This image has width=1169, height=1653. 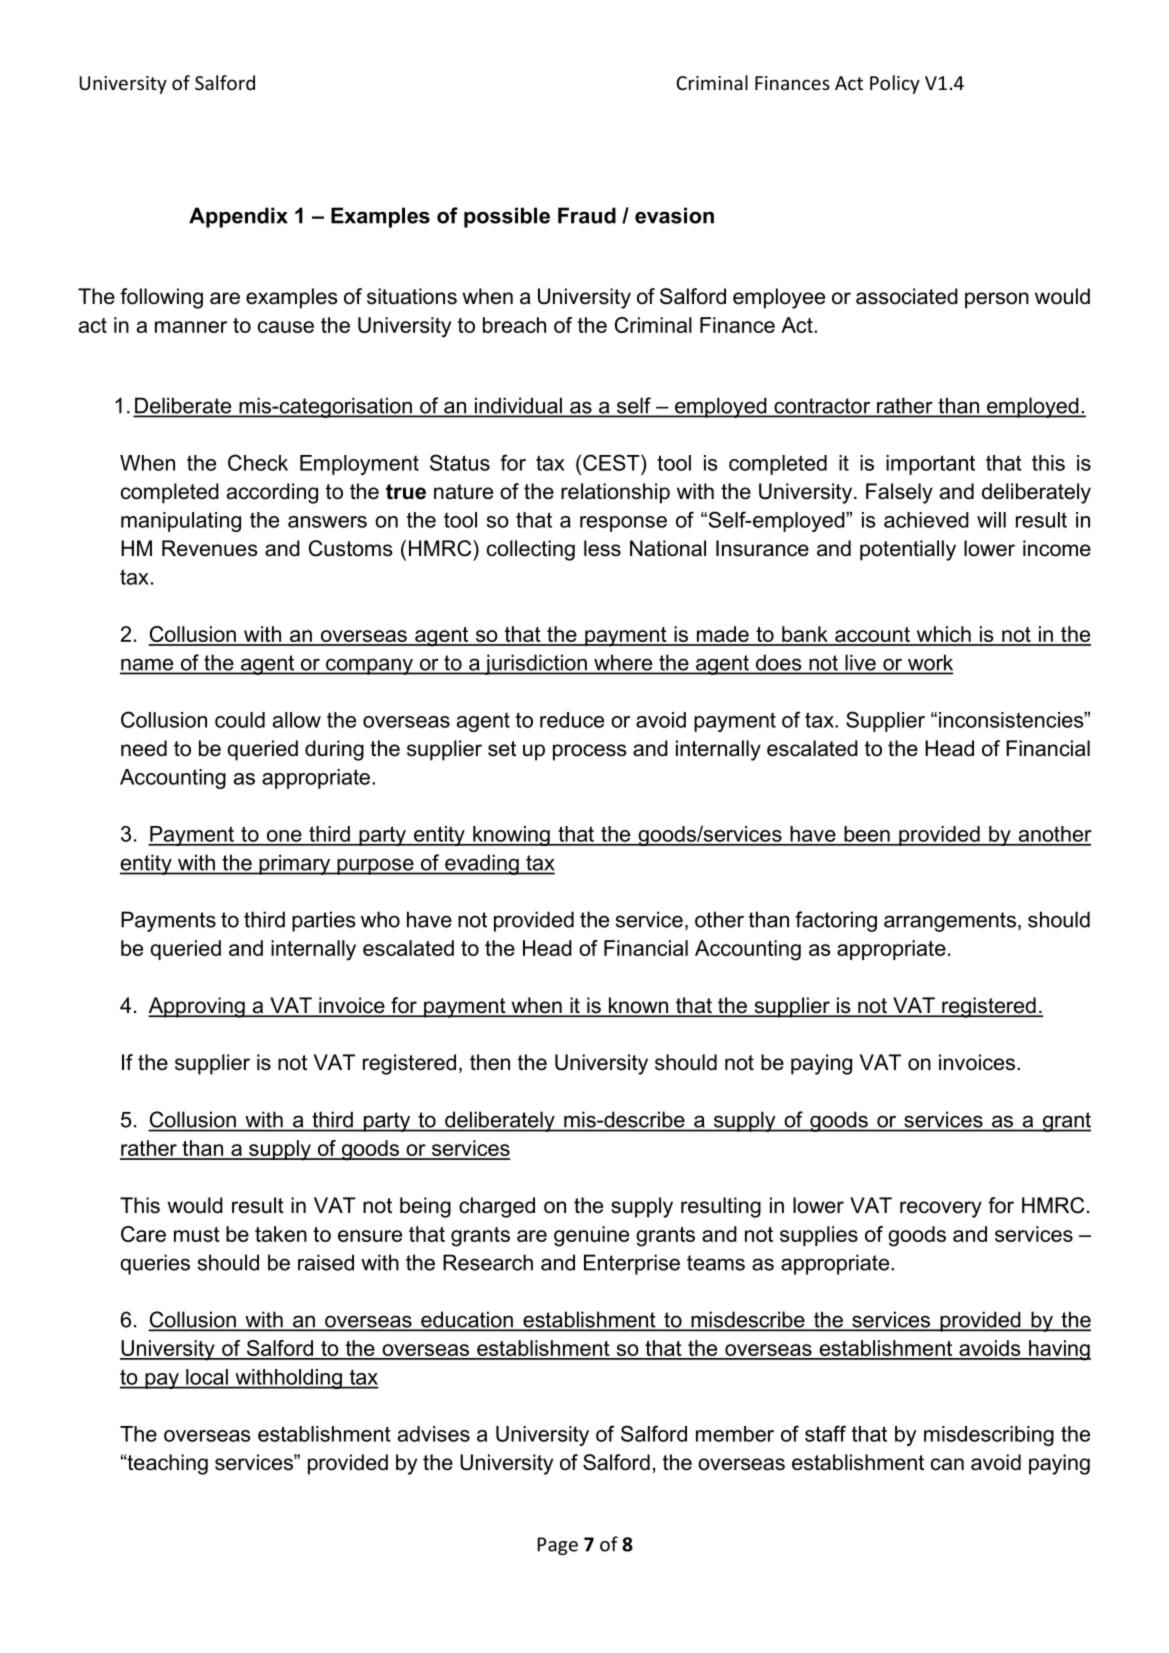 I want to click on arrangements, so click(x=950, y=922).
